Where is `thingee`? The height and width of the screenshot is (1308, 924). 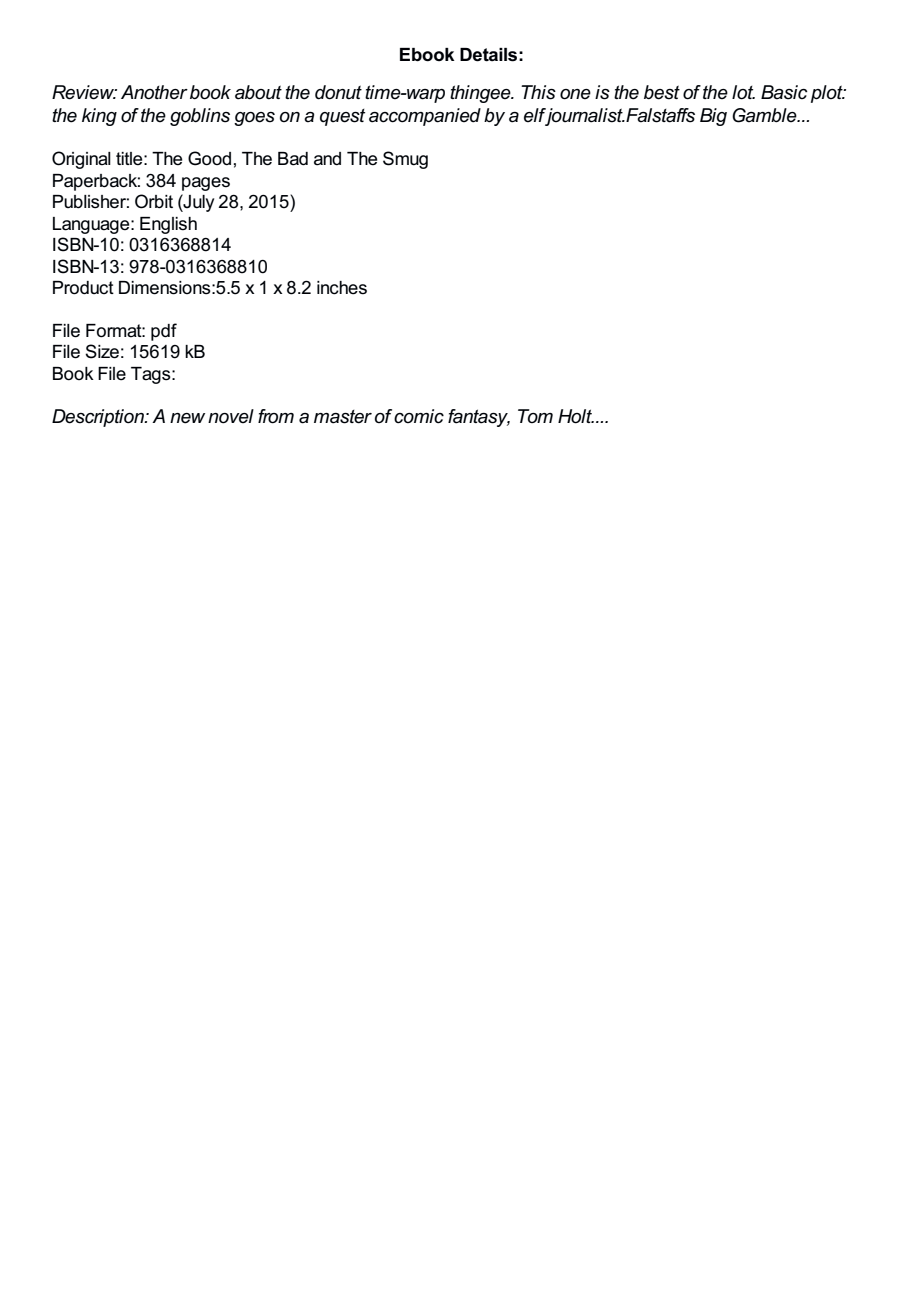
thingee is located at coordinates (481, 94).
